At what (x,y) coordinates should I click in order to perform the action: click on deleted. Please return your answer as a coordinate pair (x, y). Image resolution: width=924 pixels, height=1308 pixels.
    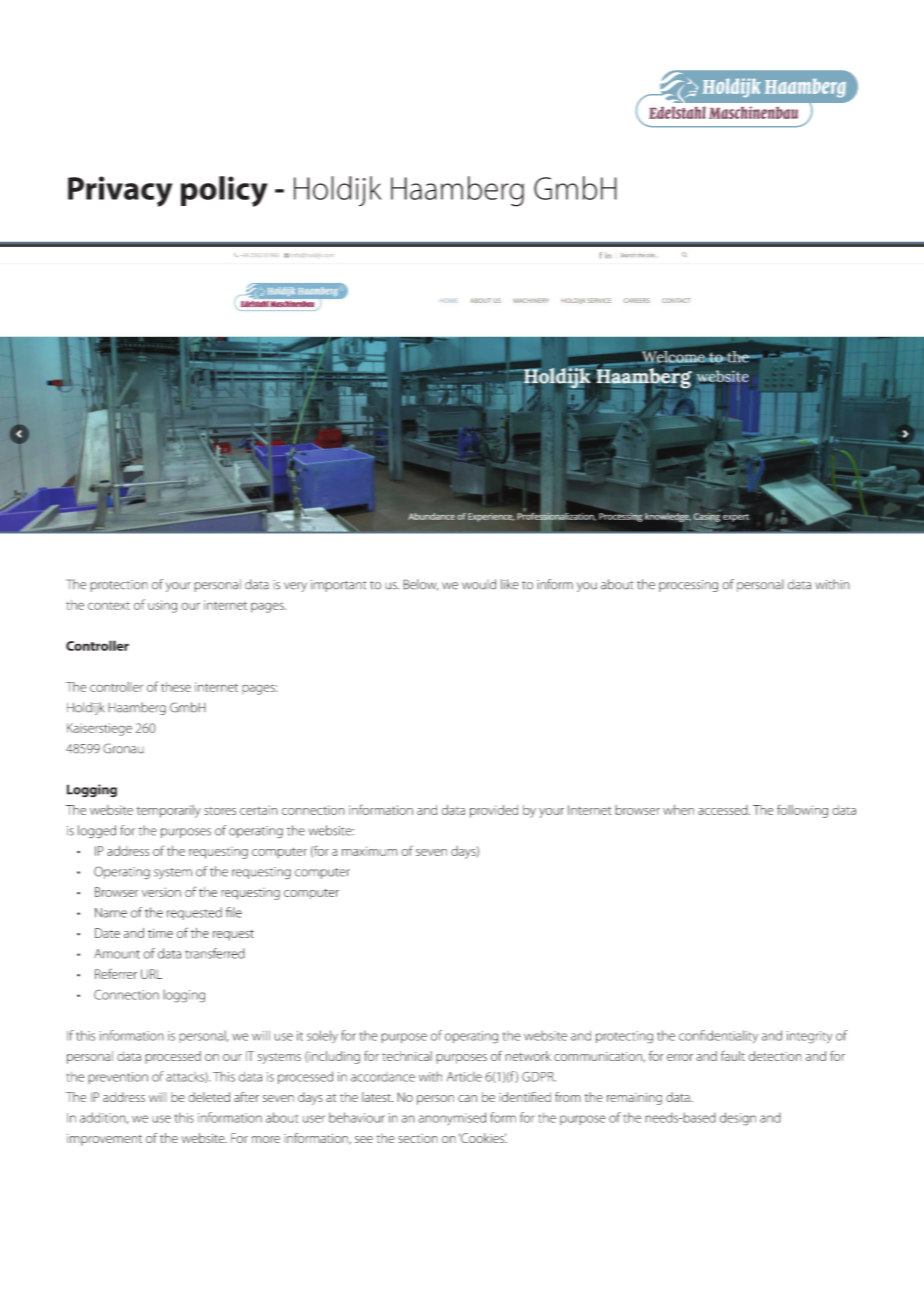
    Looking at the image, I should click on (209, 1097).
